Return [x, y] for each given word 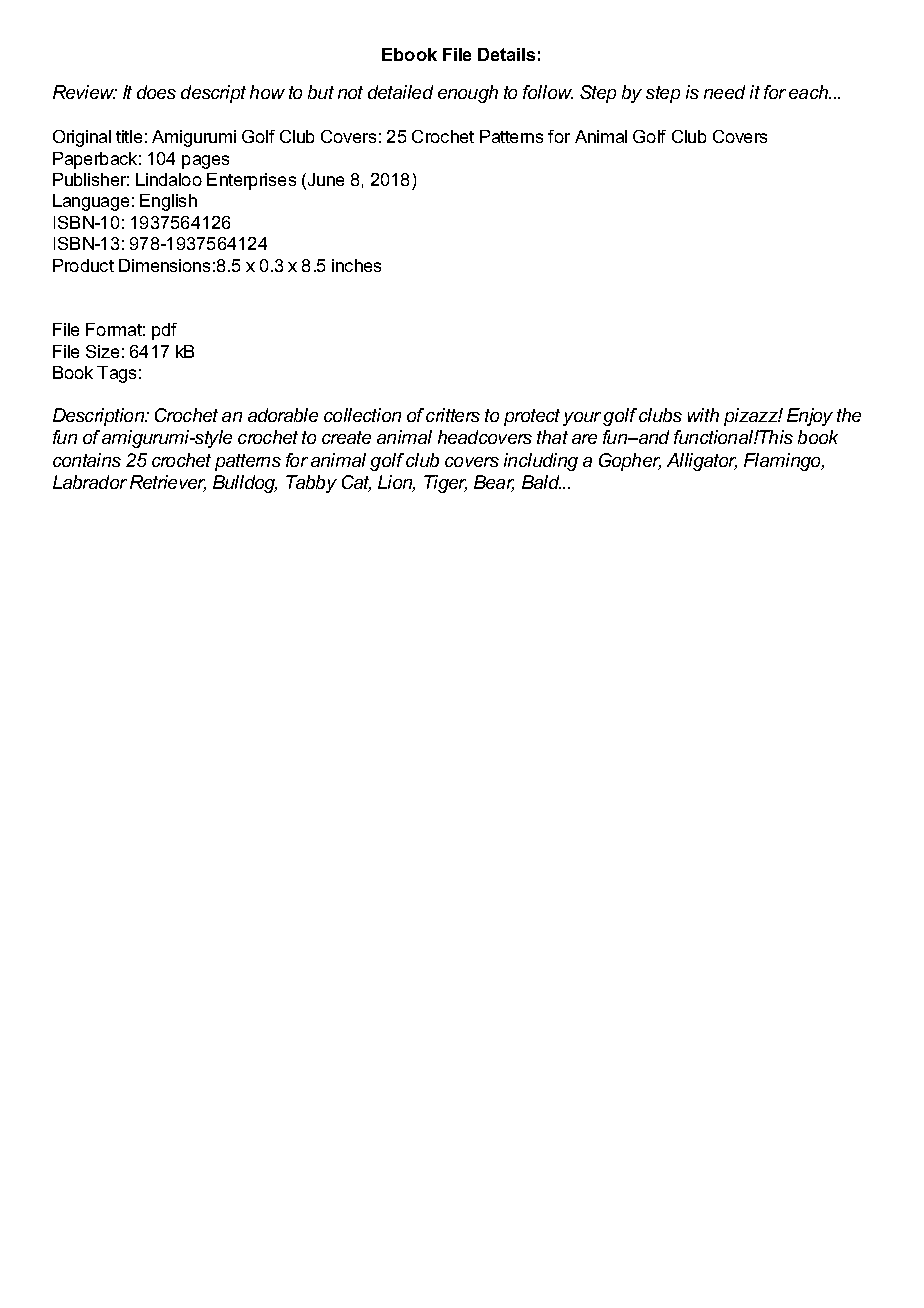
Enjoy [810, 417]
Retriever [168, 483]
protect [532, 417]
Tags [116, 374]
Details [506, 54]
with [703, 415]
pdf [164, 331]
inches [356, 265]
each [809, 92]
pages [205, 162]
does [156, 92]
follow [548, 92]
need [724, 92]
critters [453, 415]
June [324, 181]
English [168, 202]
